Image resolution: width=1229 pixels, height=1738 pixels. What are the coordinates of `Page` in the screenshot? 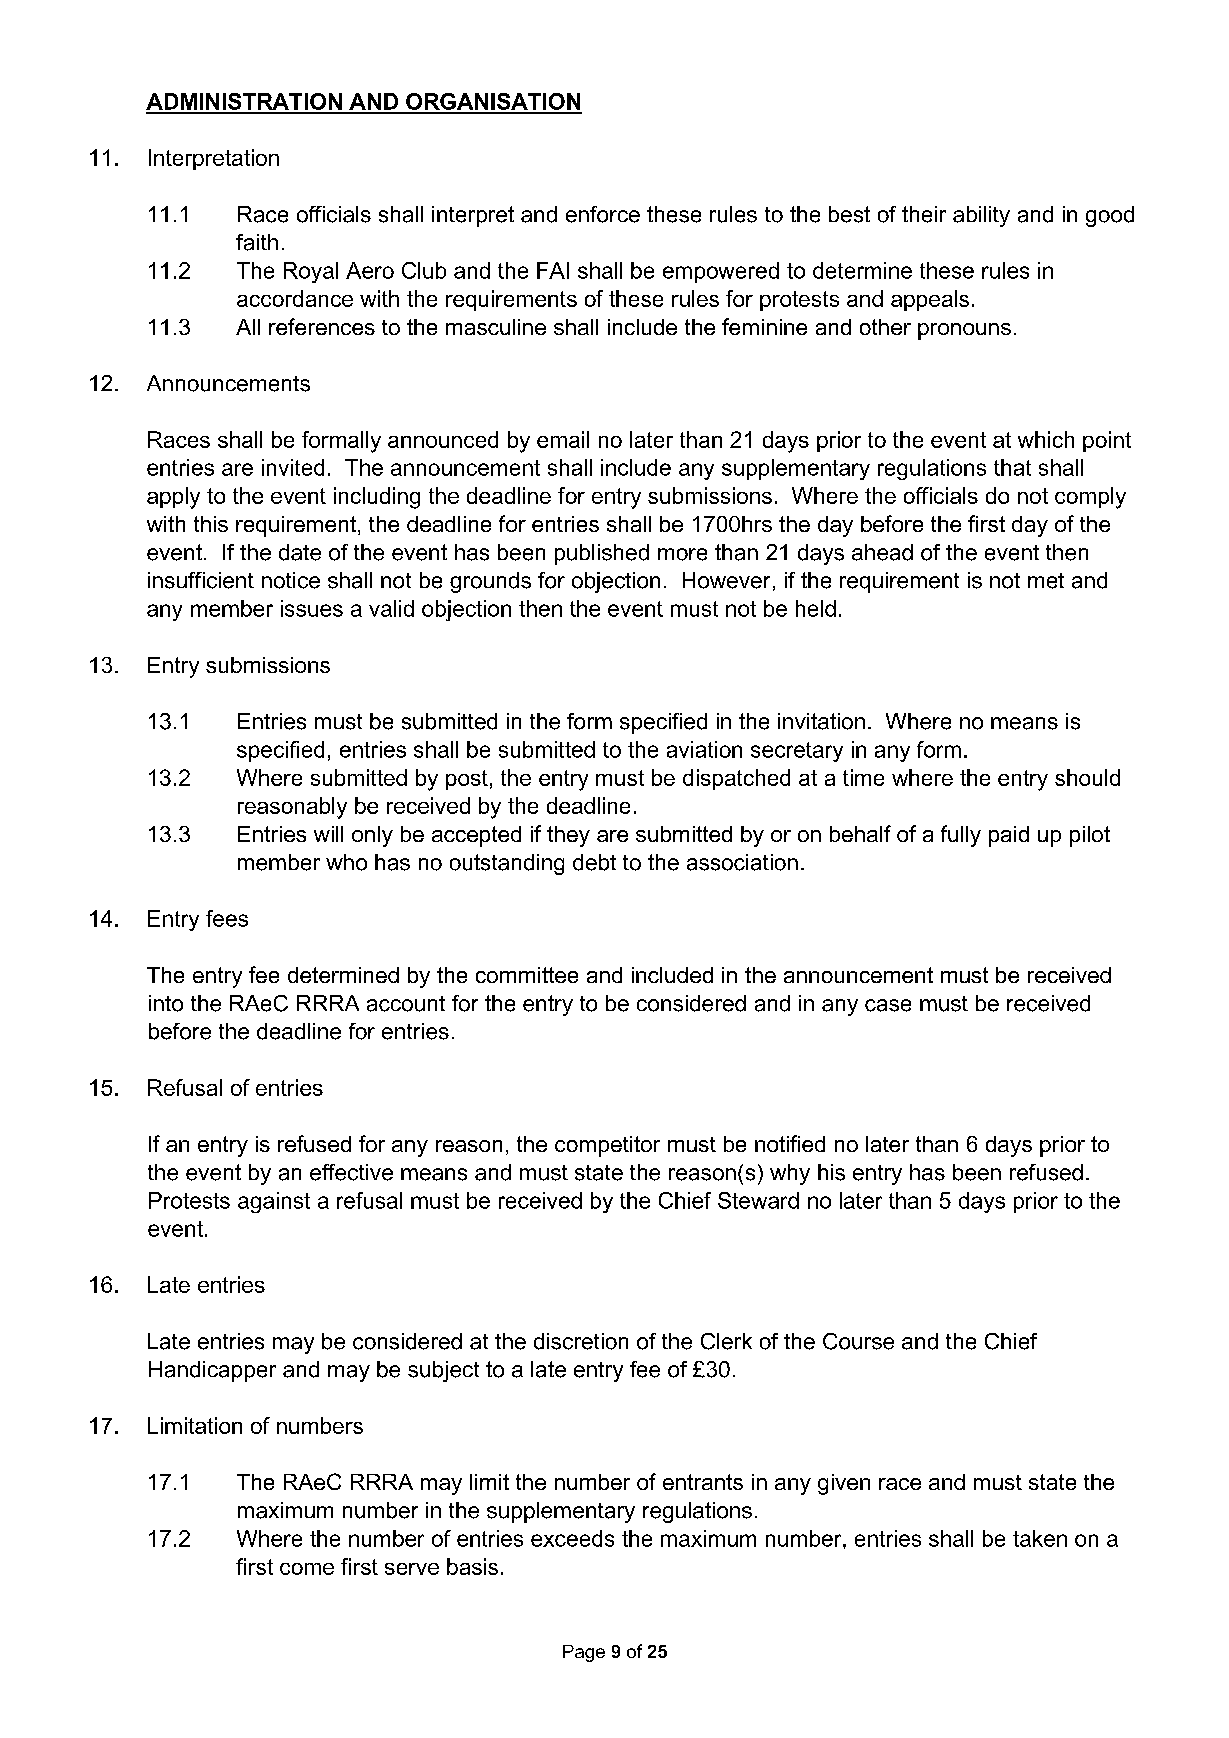 It's located at (584, 1653).
